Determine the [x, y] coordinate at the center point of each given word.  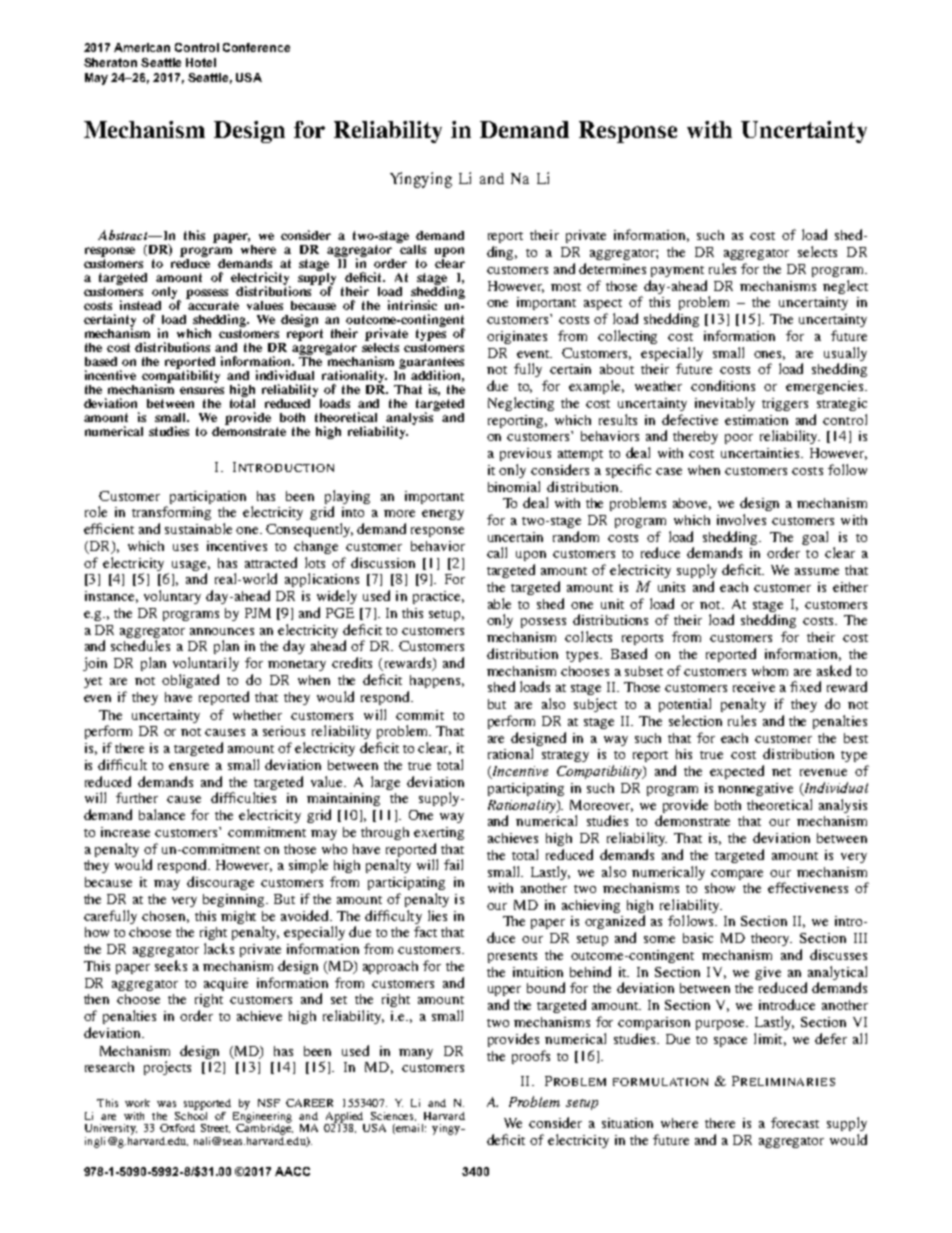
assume [817, 571]
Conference [256, 47]
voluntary [172, 597]
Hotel [201, 62]
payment [677, 271]
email [411, 1128]
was [166, 1104]
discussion [383, 562]
